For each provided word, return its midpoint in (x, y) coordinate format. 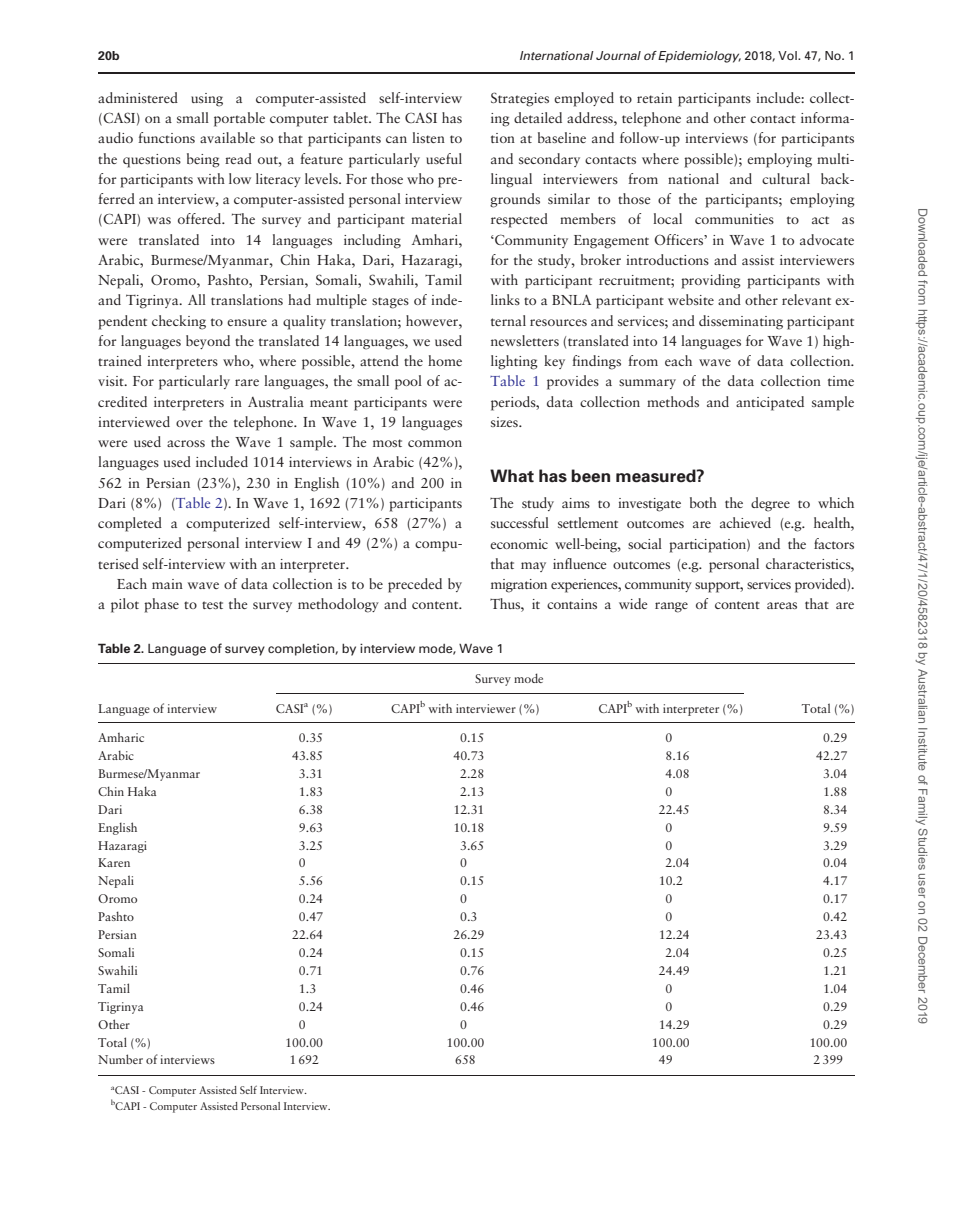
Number (120, 1059)
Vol (788, 55)
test (212, 605)
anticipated (770, 403)
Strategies (520, 99)
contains (572, 604)
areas (782, 605)
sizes (505, 422)
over (189, 423)
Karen (114, 862)
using (207, 100)
